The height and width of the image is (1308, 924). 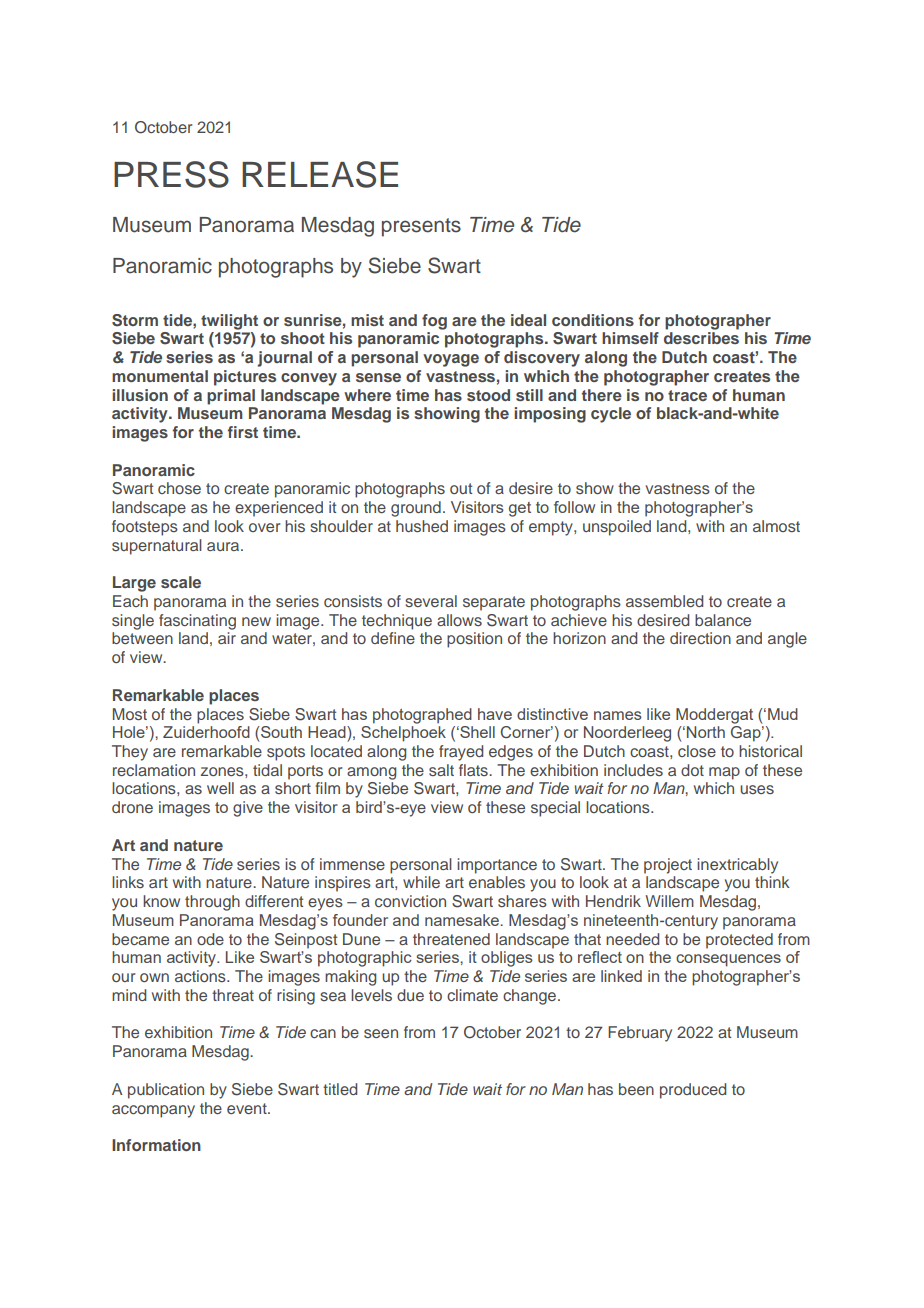 I want to click on titled, so click(x=340, y=1089).
